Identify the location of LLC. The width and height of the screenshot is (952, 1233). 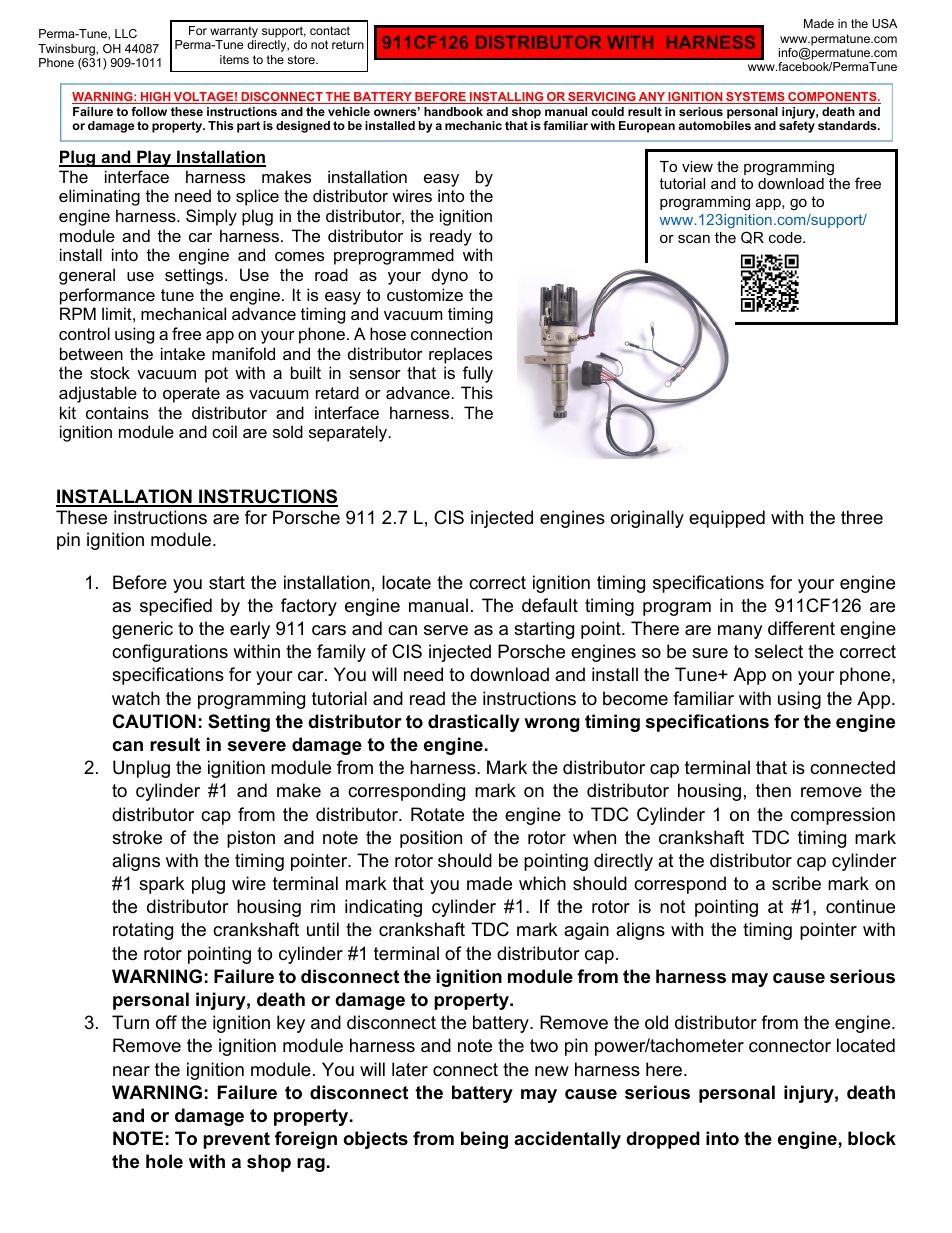
(126, 33).
